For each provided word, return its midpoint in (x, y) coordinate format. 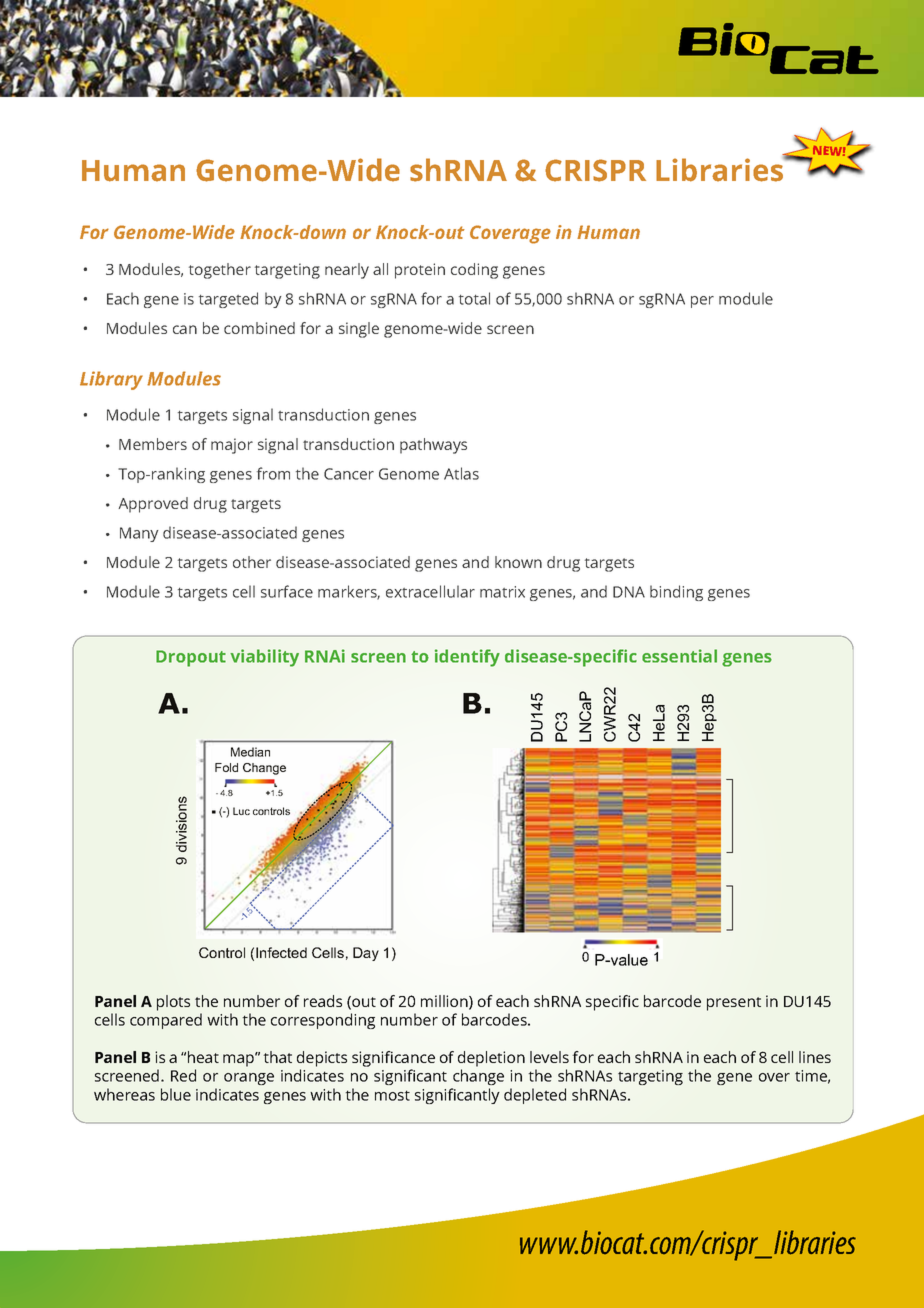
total (474, 298)
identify (467, 658)
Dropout (191, 658)
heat (203, 1057)
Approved (153, 505)
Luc (241, 811)
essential (679, 656)
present (734, 1004)
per (702, 302)
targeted (228, 300)
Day (366, 954)
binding (676, 593)
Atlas (461, 473)
